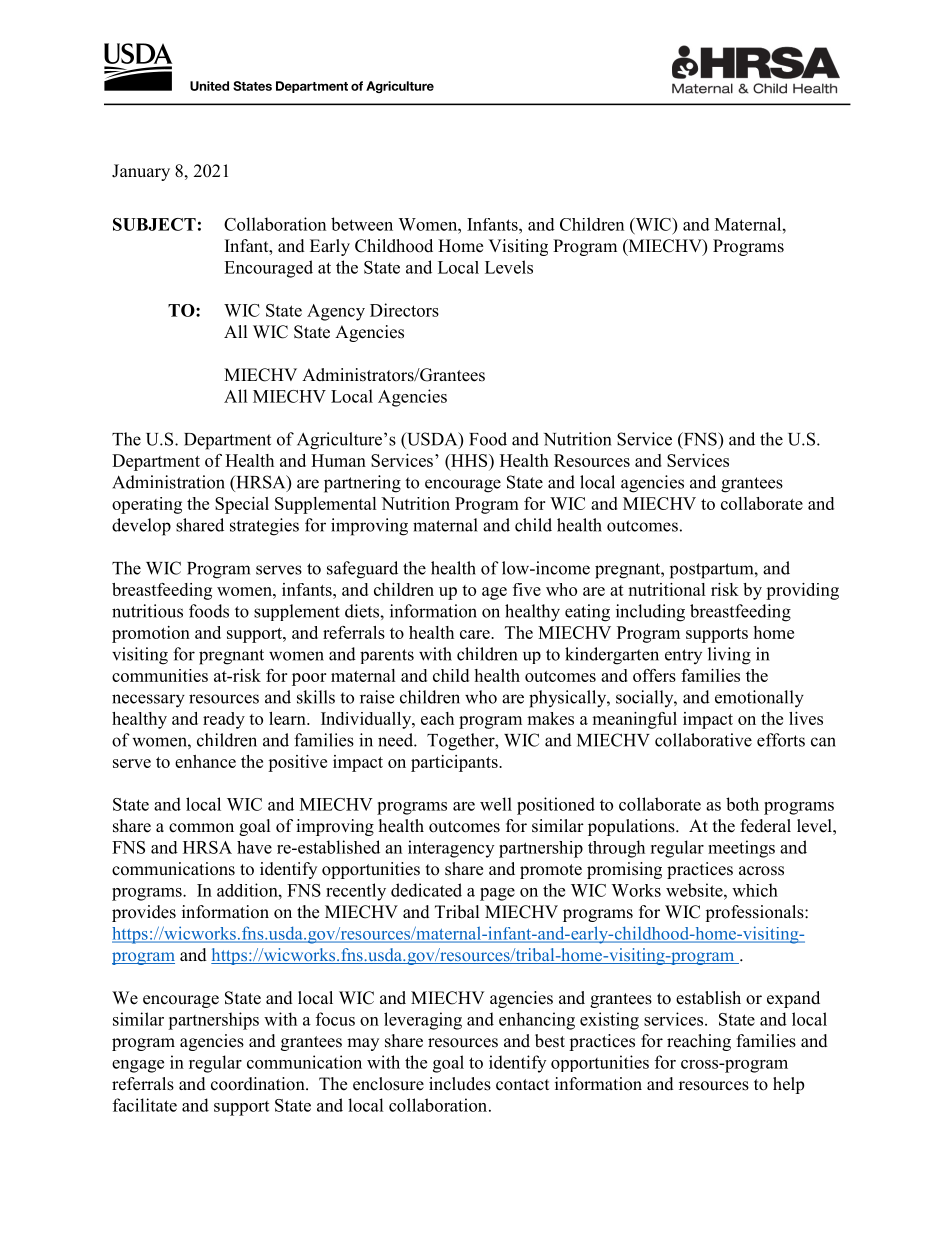  Describe the element at coordinates (151, 634) in the screenshot. I see `promotion` at that location.
